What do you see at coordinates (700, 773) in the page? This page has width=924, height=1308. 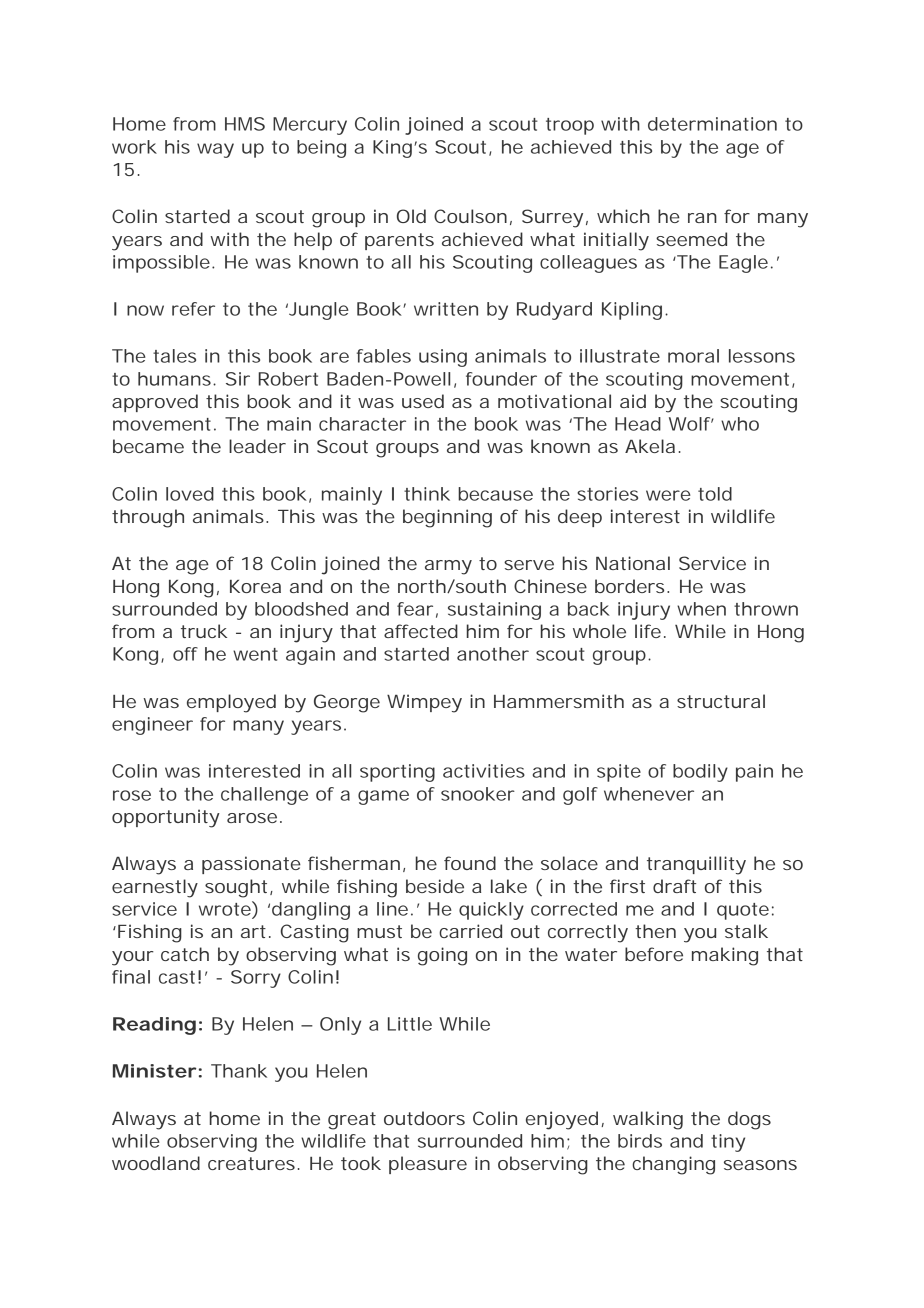 I see `bodily` at bounding box center [700, 773].
